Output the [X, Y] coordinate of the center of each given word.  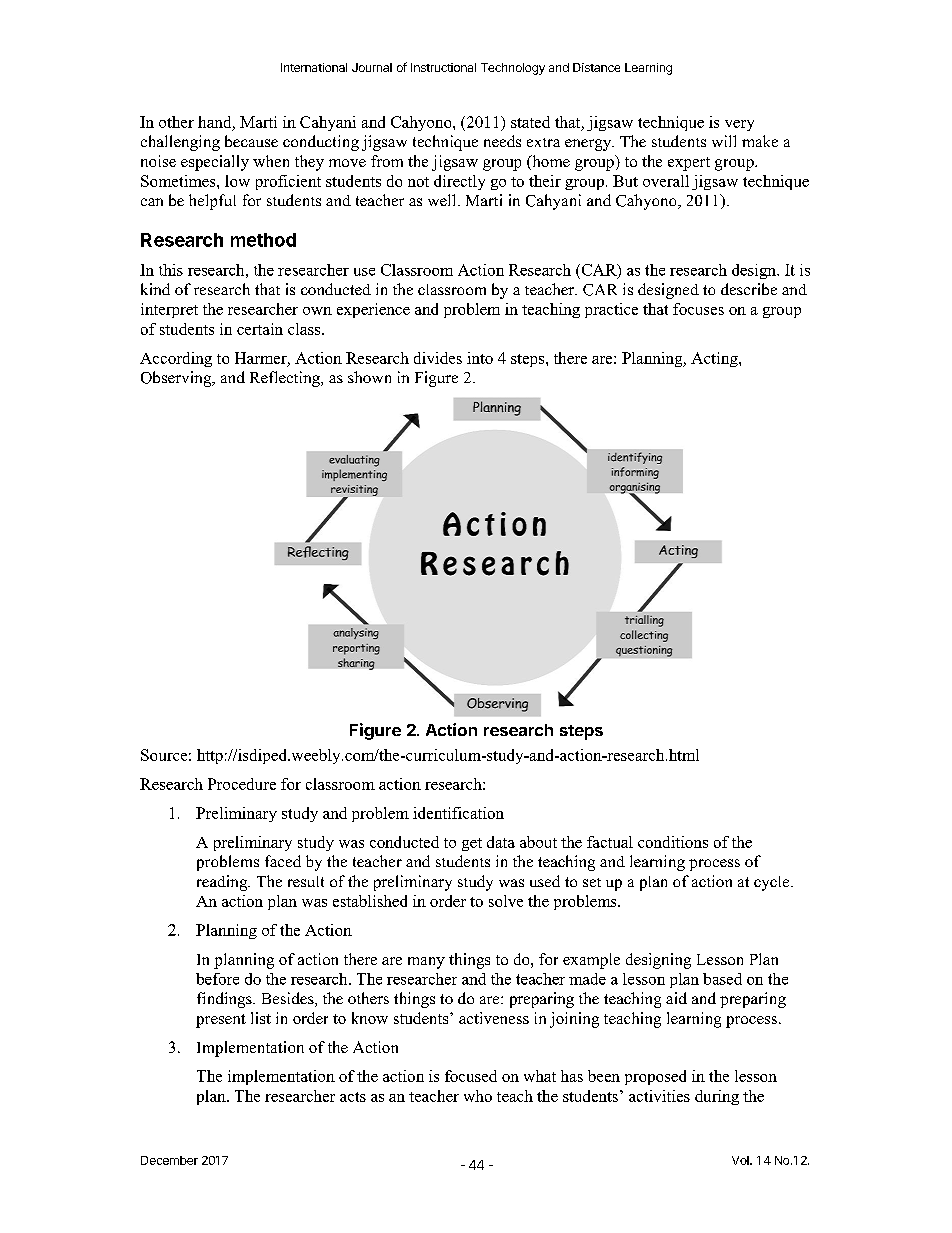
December [169, 1160]
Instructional [443, 67]
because [251, 141]
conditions [673, 842]
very [739, 125]
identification [458, 813]
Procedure [242, 784]
